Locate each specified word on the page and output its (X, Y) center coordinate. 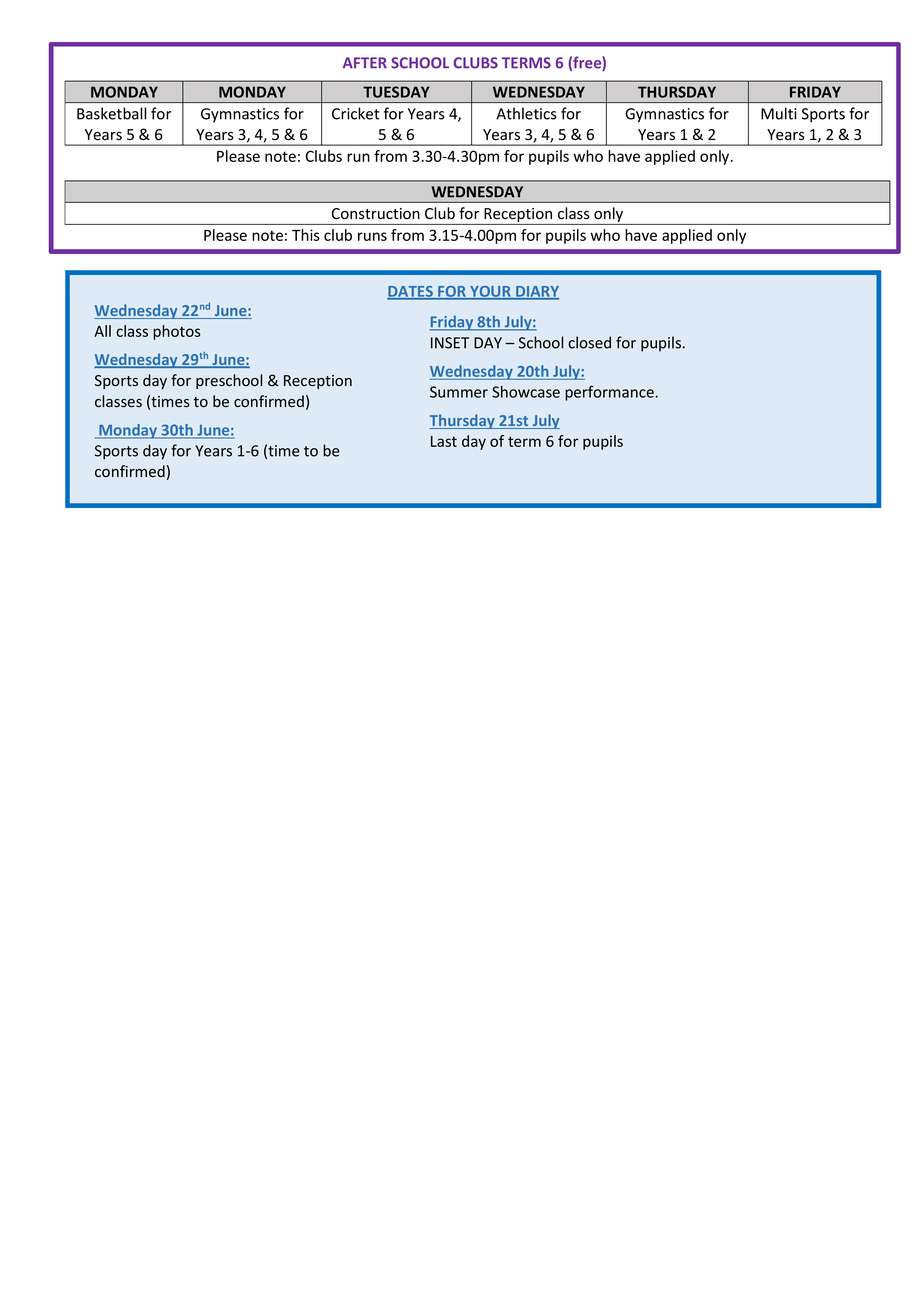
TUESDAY (396, 92)
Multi (779, 113)
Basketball (111, 113)
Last (444, 441)
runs (372, 236)
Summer (459, 392)
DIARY (536, 292)
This (306, 235)
